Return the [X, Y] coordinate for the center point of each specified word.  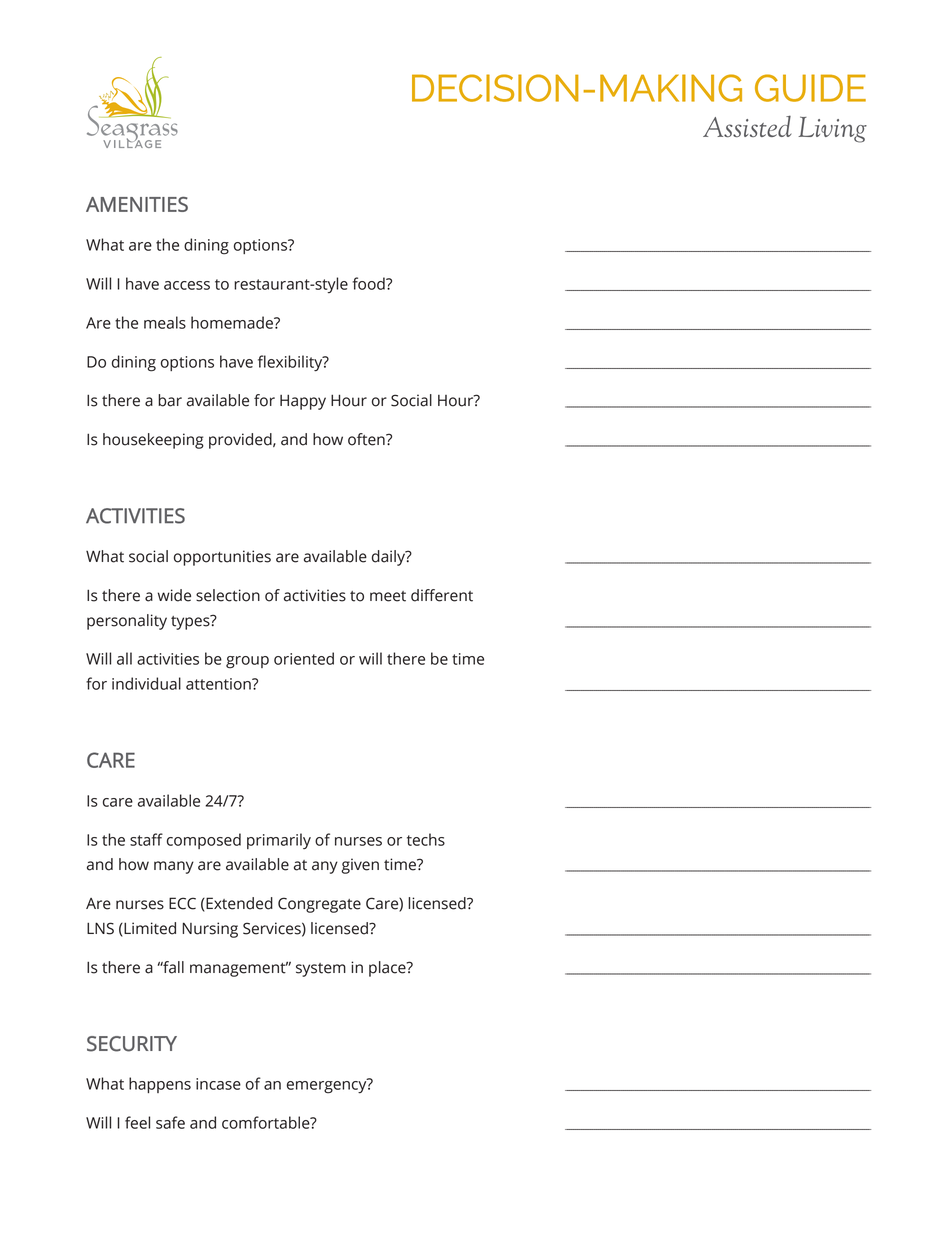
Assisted [747, 126]
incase [218, 1084]
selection [228, 595]
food [370, 283]
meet [388, 596]
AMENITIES [137, 204]
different [442, 595]
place [388, 969]
